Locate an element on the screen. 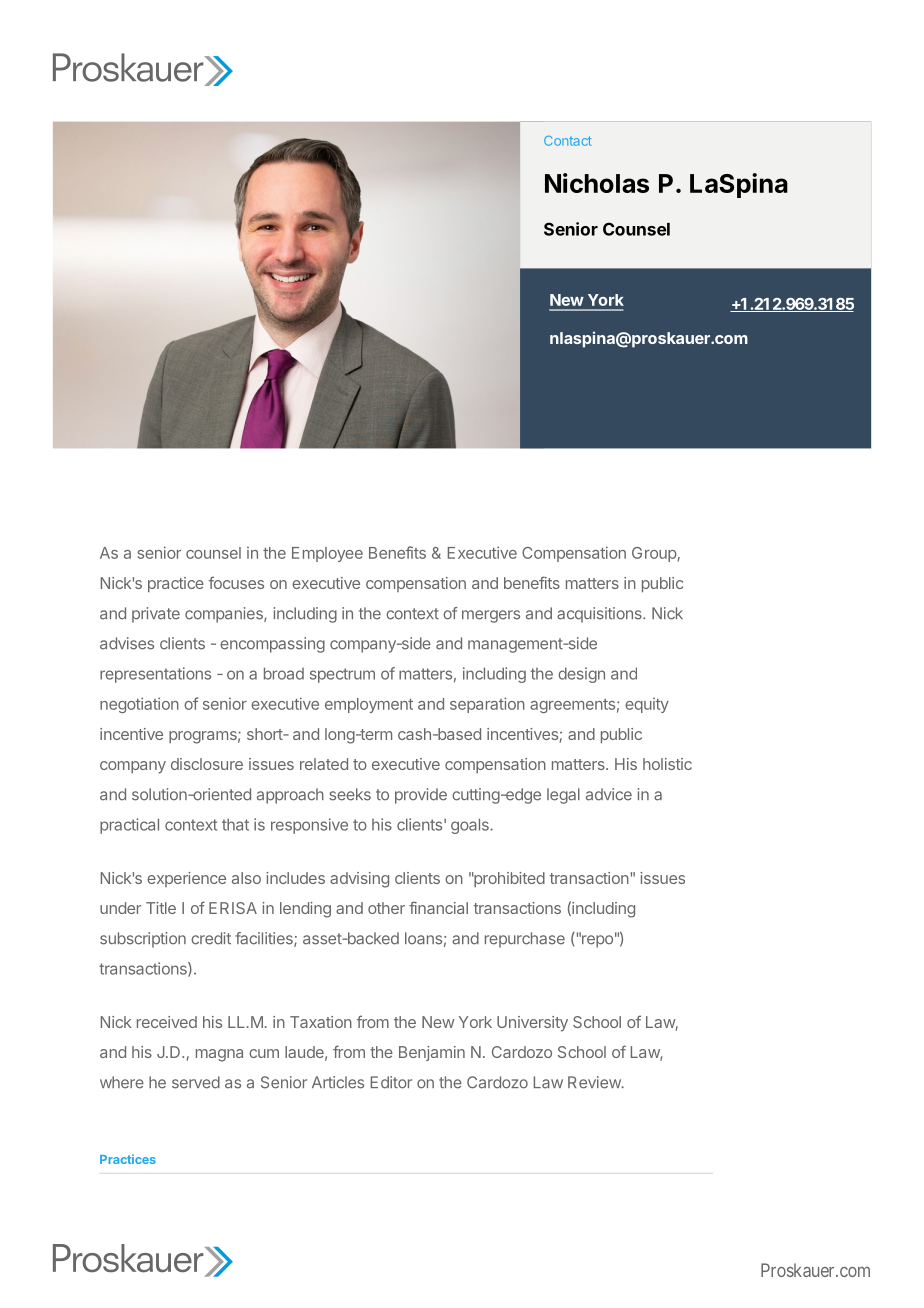 The width and height of the screenshot is (924, 1308). magna is located at coordinates (219, 1055).
